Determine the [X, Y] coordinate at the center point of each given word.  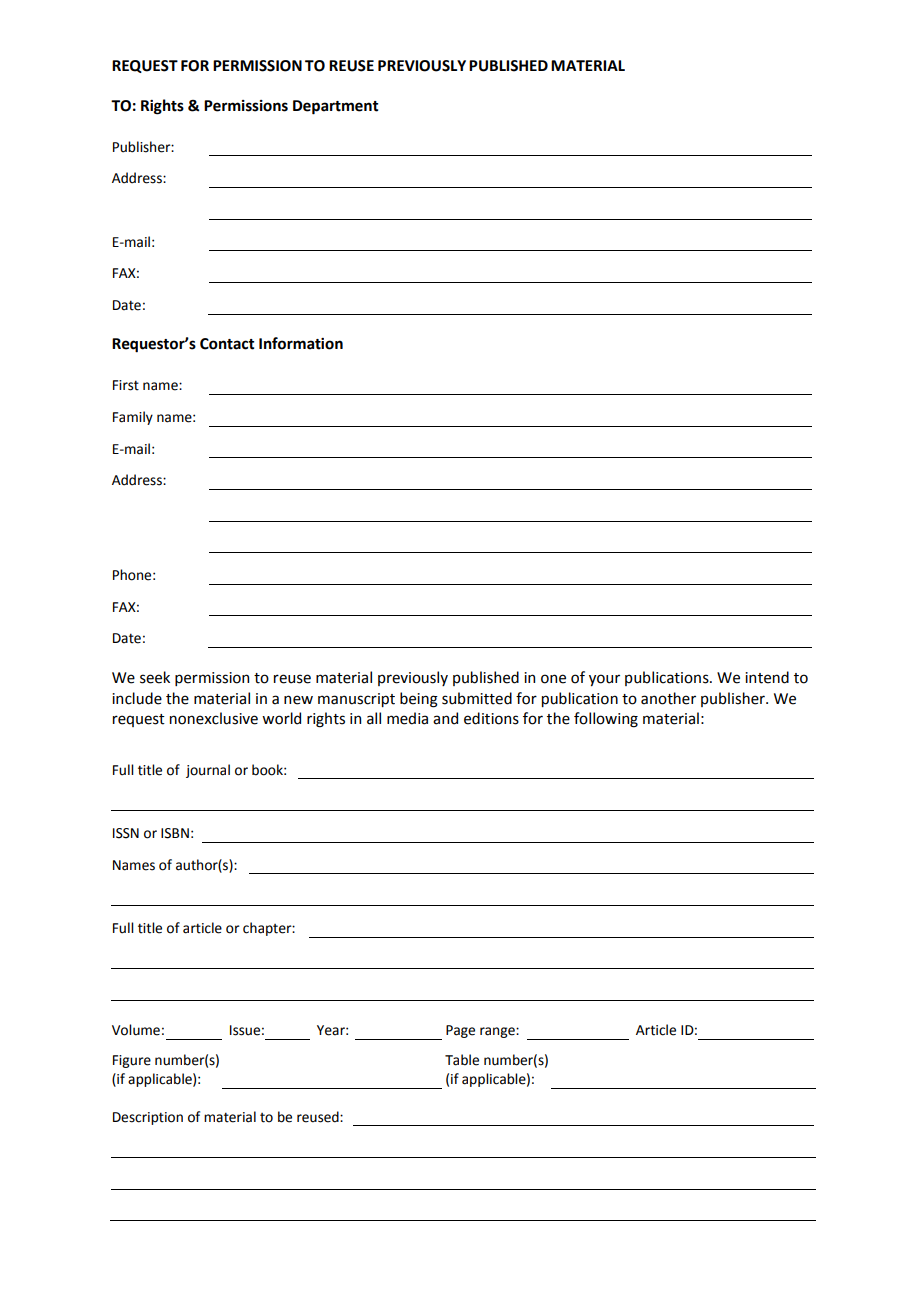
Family [133, 418]
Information [301, 343]
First [126, 385]
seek [155, 677]
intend [767, 677]
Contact [227, 344]
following [606, 720]
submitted [477, 698]
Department [335, 107]
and [445, 718]
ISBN [175, 833]
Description [148, 1118]
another [668, 698]
